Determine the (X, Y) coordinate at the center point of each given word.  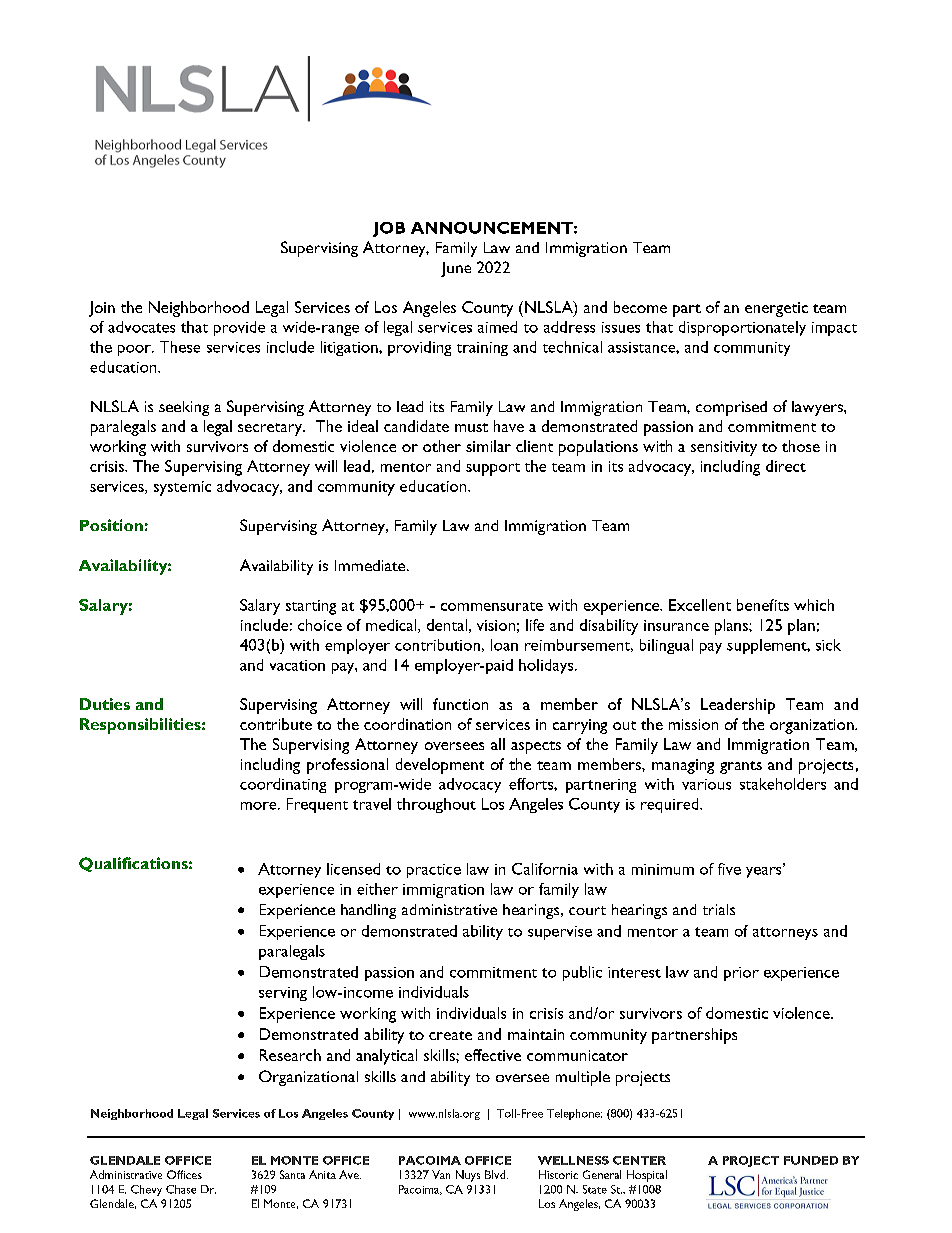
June (456, 269)
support (493, 469)
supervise (560, 933)
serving (283, 994)
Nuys (468, 1176)
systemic (182, 488)
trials (719, 909)
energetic (776, 309)
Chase (181, 1189)
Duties (105, 704)
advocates (141, 327)
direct (786, 466)
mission (693, 724)
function (460, 704)
